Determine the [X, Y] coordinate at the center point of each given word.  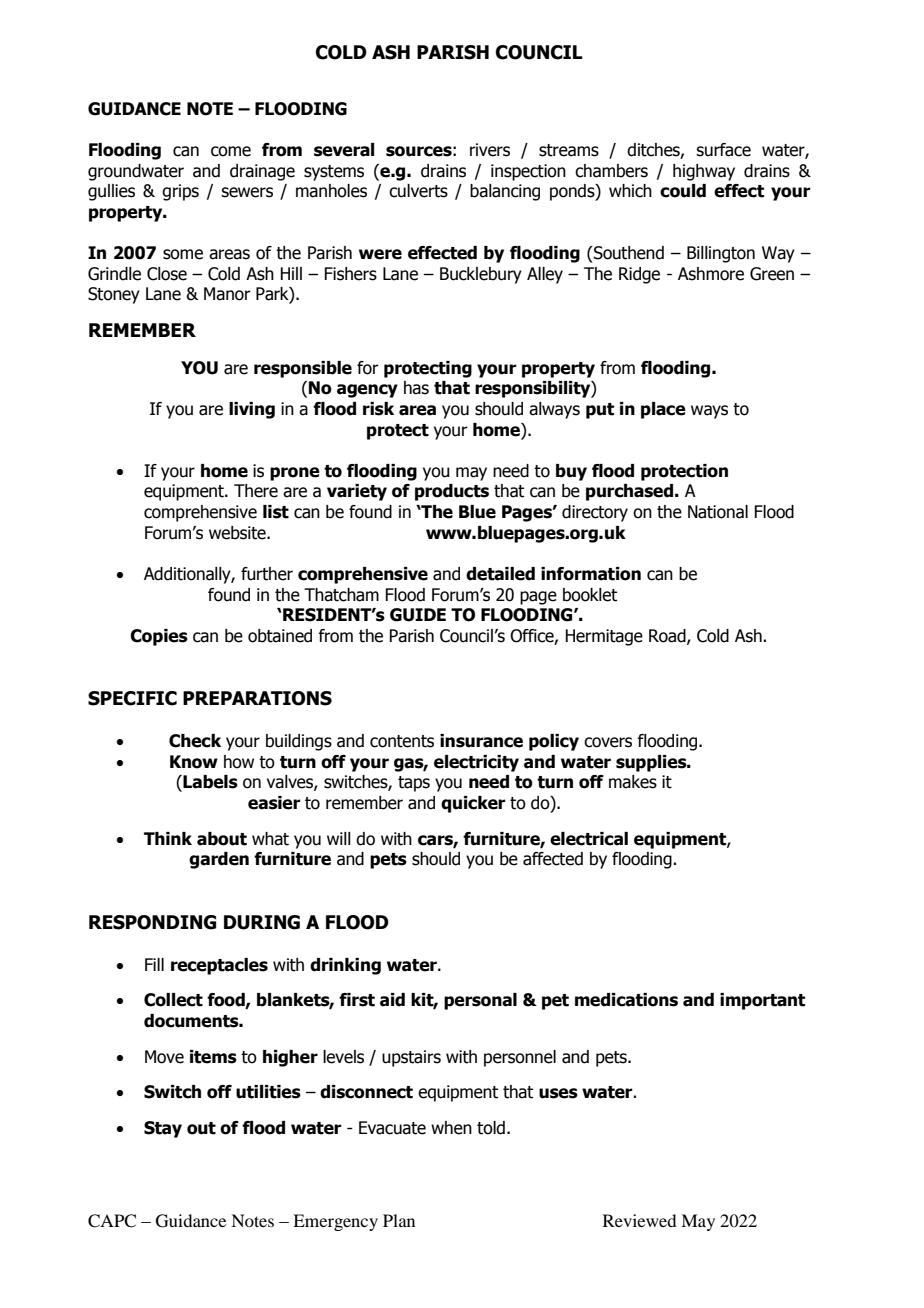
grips [180, 192]
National [718, 512]
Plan [399, 1220]
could [683, 191]
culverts [418, 191]
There [256, 491]
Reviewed [639, 1220]
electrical [589, 839]
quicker [473, 804]
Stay [163, 1129]
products [452, 492]
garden [219, 860]
